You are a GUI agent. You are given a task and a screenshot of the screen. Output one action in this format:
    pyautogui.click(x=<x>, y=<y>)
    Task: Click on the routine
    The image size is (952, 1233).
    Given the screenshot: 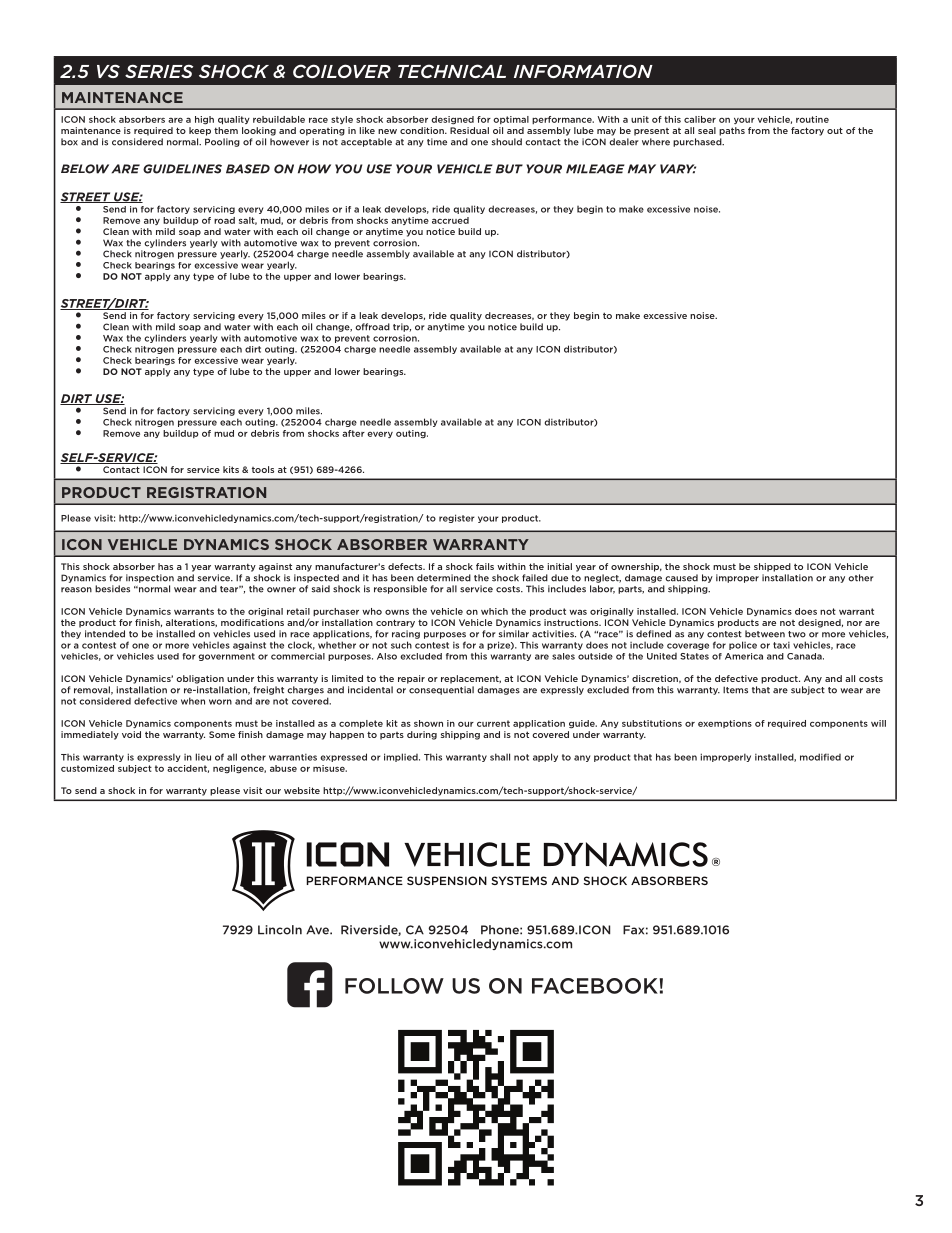 What is the action you would take?
    pyautogui.click(x=812, y=119)
